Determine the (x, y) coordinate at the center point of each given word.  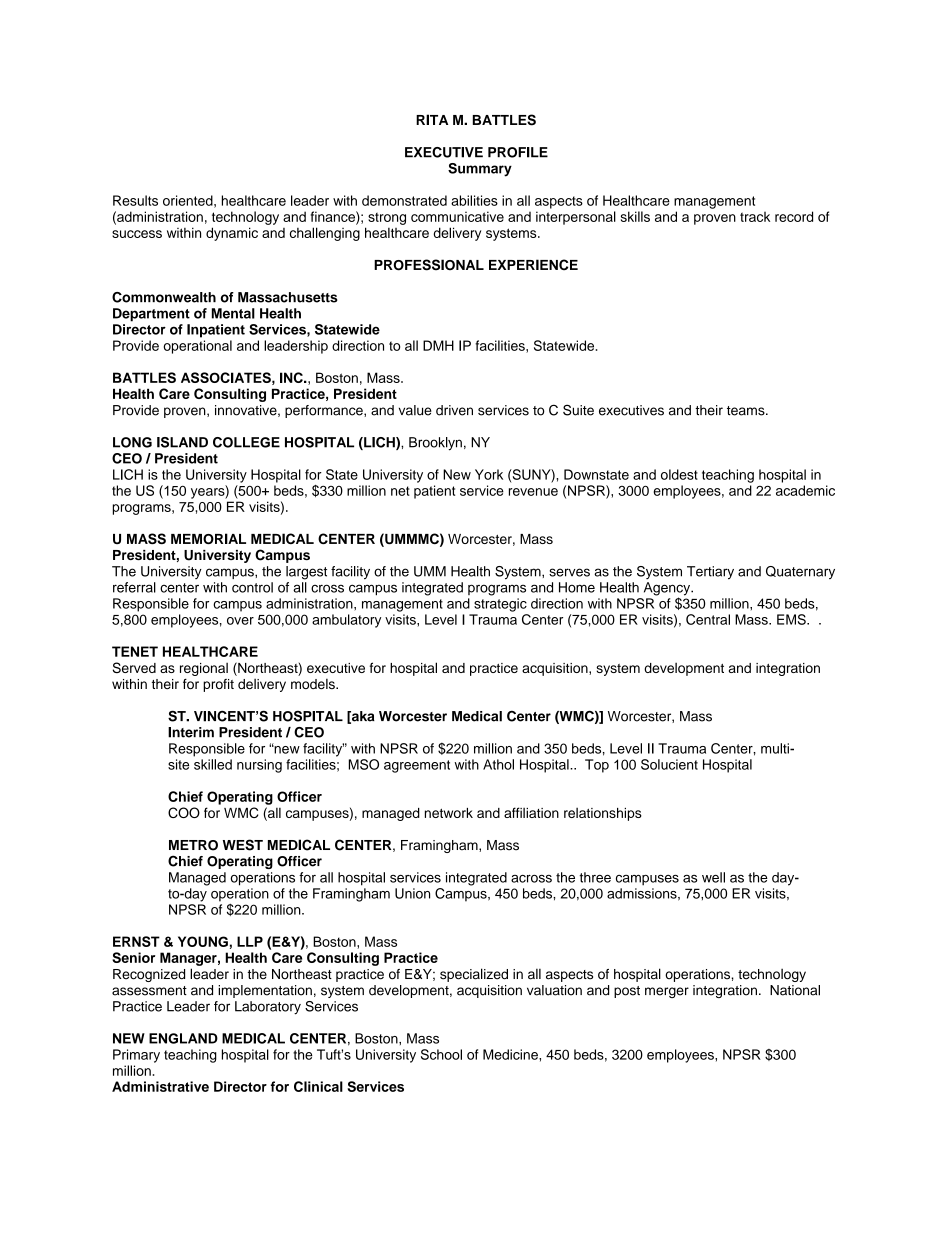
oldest (679, 474)
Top (597, 766)
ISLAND (182, 442)
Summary (480, 170)
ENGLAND (183, 1038)
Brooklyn (435, 444)
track (755, 216)
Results (135, 200)
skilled (213, 764)
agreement (417, 766)
